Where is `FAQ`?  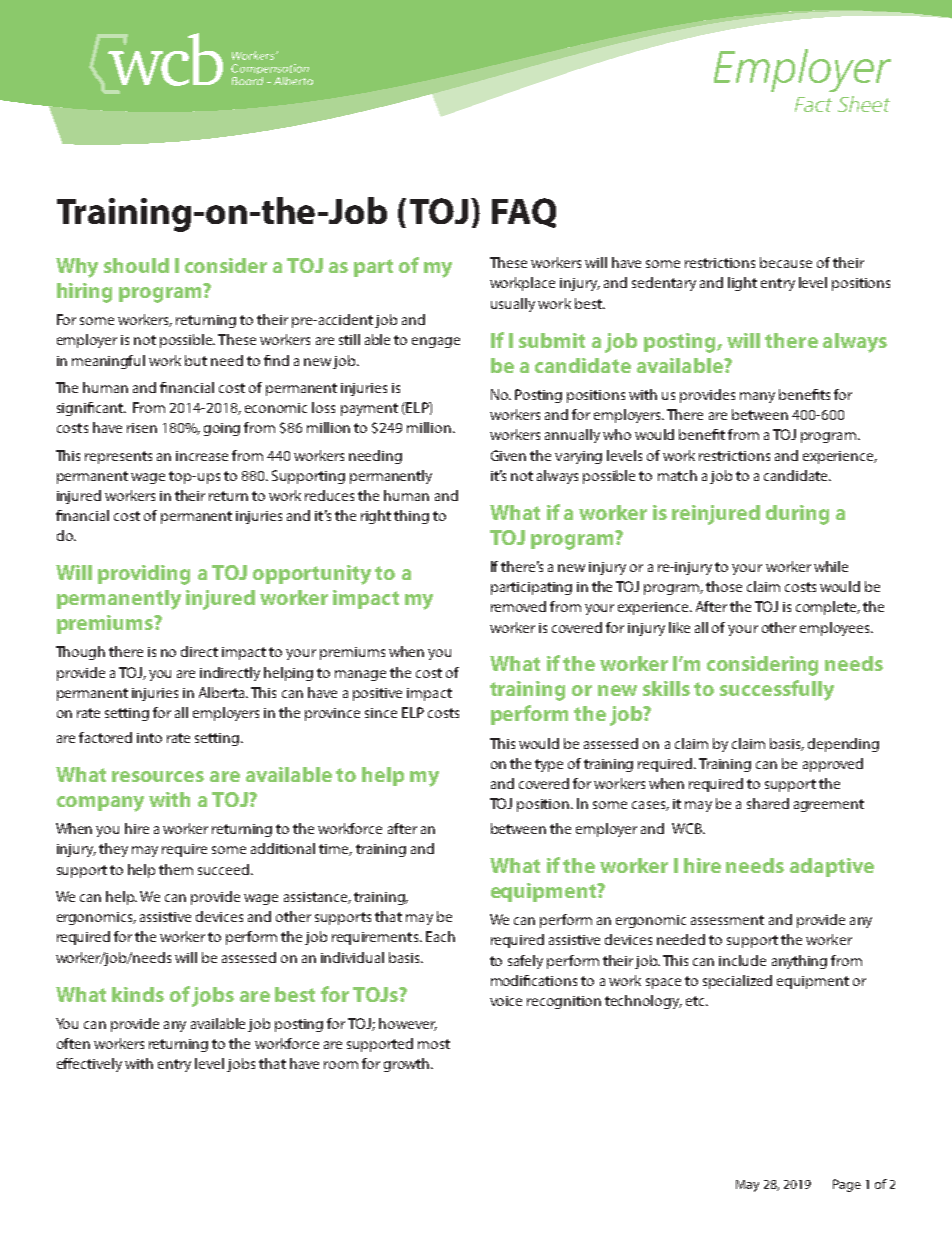 FAQ is located at coordinates (524, 213).
